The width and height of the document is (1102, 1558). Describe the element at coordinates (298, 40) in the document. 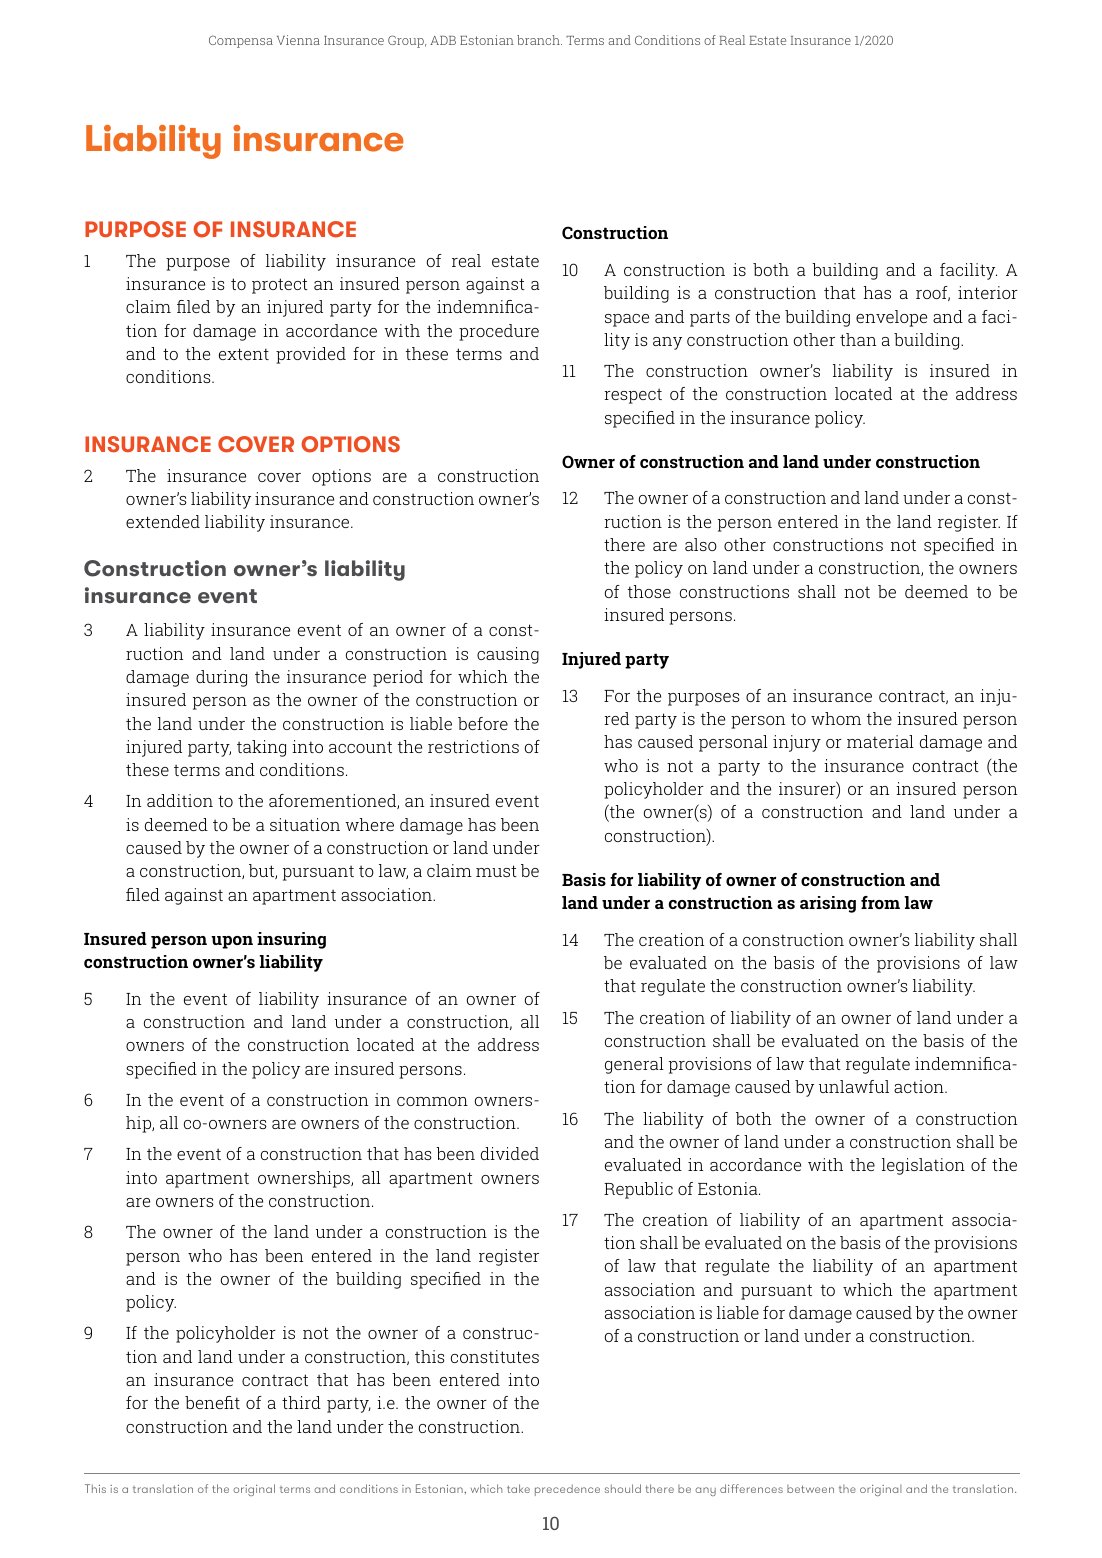

I see `Vienna` at that location.
